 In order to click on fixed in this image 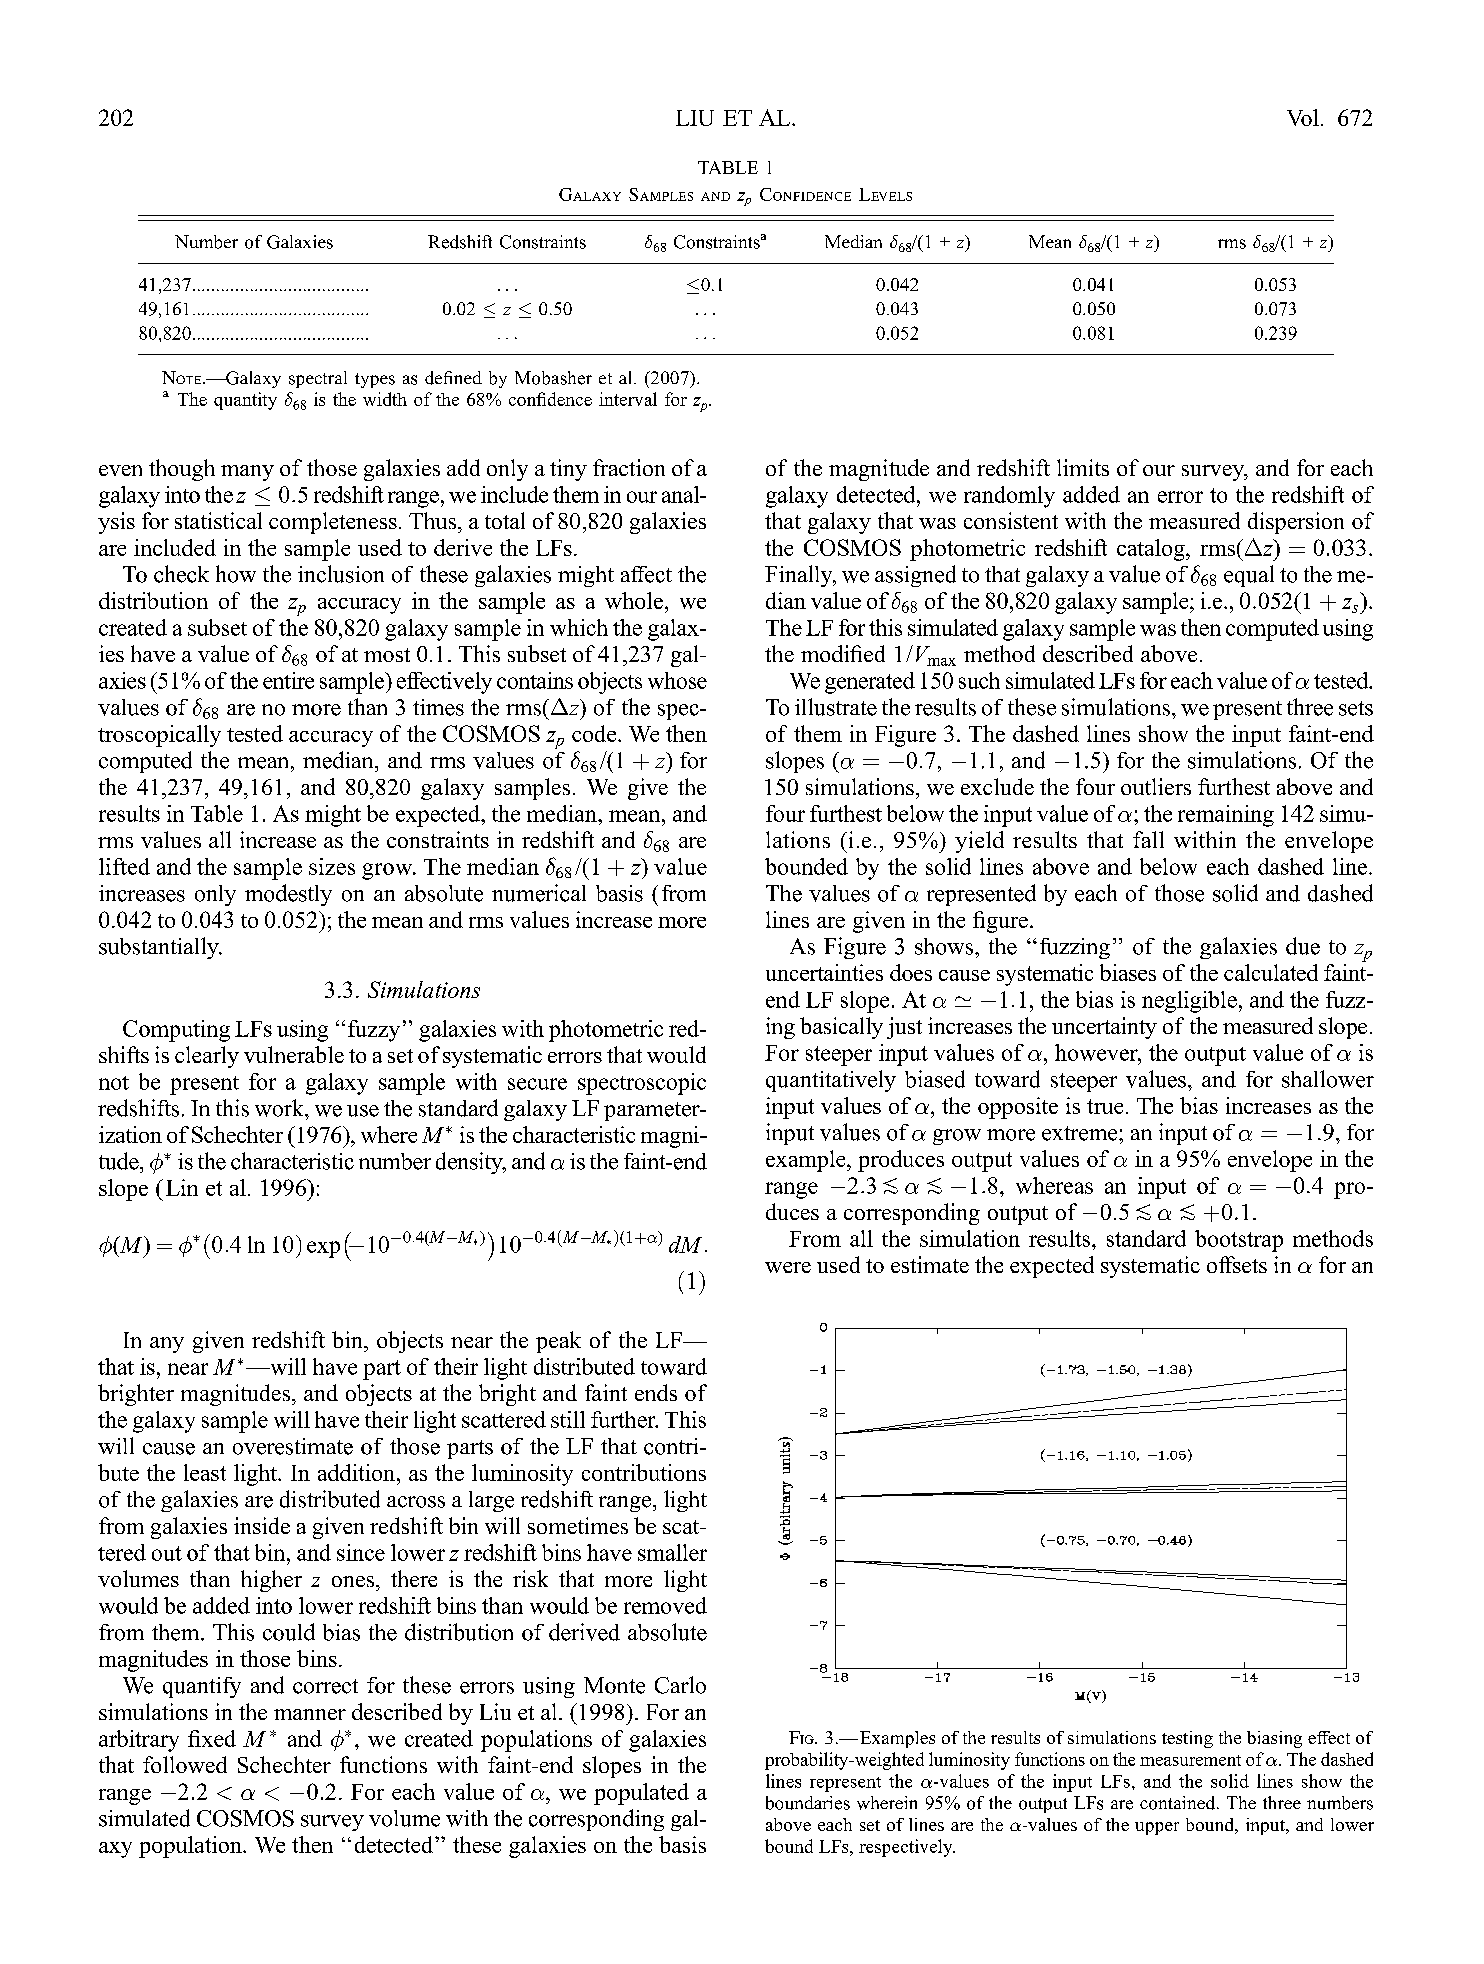, I will do `click(212, 1738)`.
